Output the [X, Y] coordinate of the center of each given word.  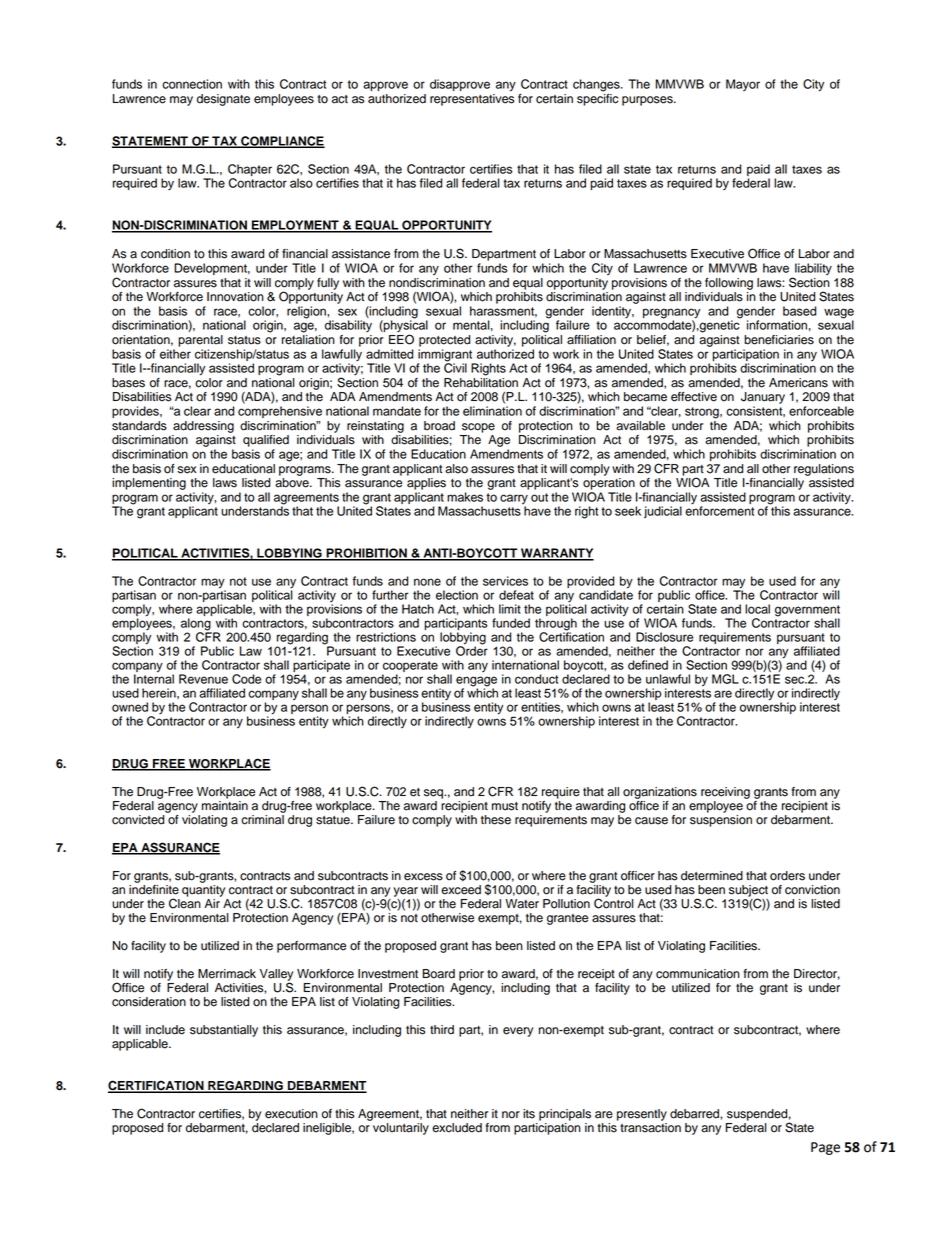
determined [712, 876]
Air [213, 902]
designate [223, 100]
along [196, 625]
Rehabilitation [481, 381]
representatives [472, 98]
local [757, 609]
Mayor [743, 85]
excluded [457, 1128]
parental [200, 341]
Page [825, 1148]
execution [291, 1114]
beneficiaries [779, 340]
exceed [461, 890]
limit [510, 609]
